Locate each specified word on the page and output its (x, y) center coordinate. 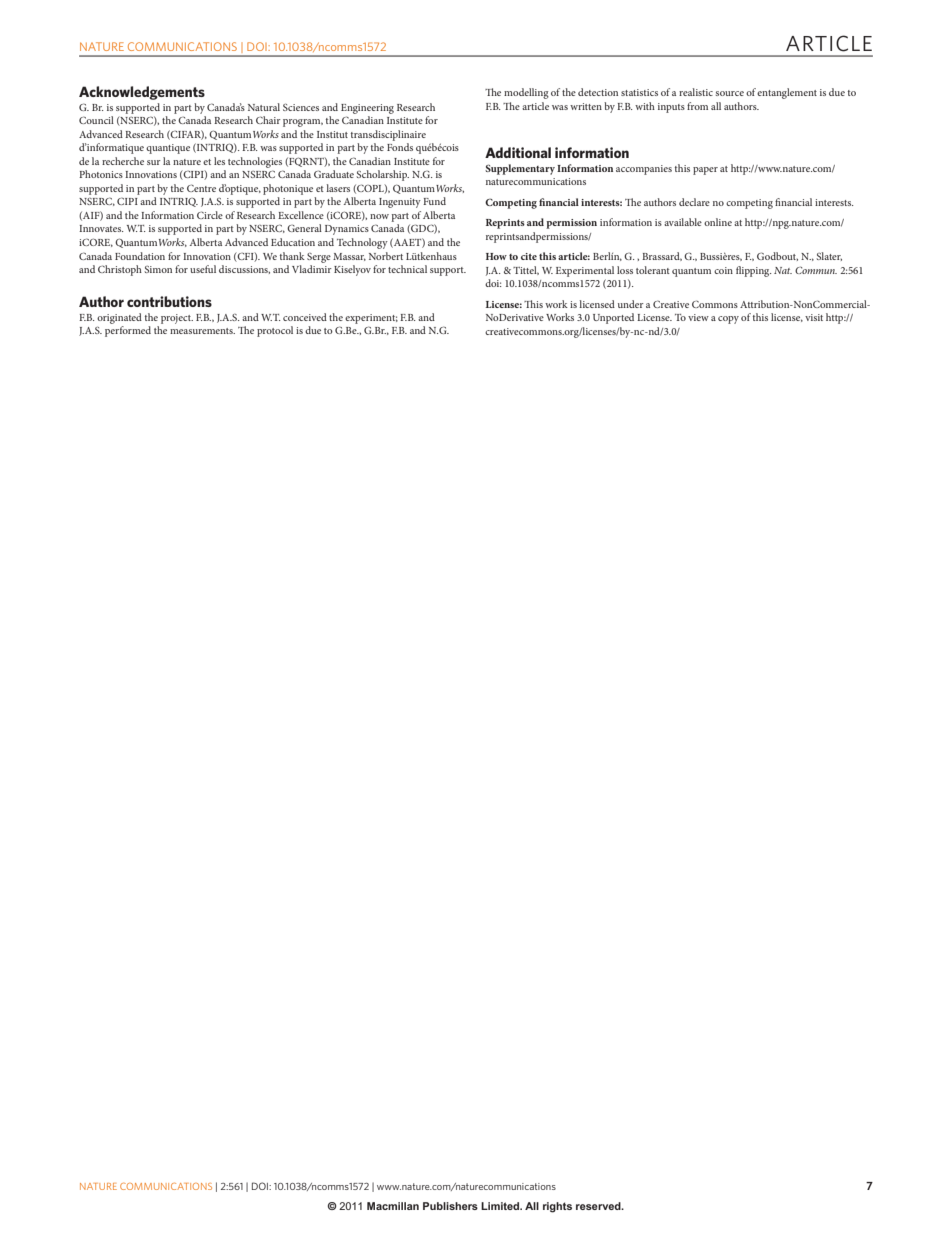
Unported (613, 318)
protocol (275, 331)
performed (128, 331)
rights (557, 1207)
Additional (518, 152)
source (730, 93)
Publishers (450, 1206)
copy (728, 320)
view (698, 317)
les (219, 161)
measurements (202, 331)
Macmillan (393, 1206)
